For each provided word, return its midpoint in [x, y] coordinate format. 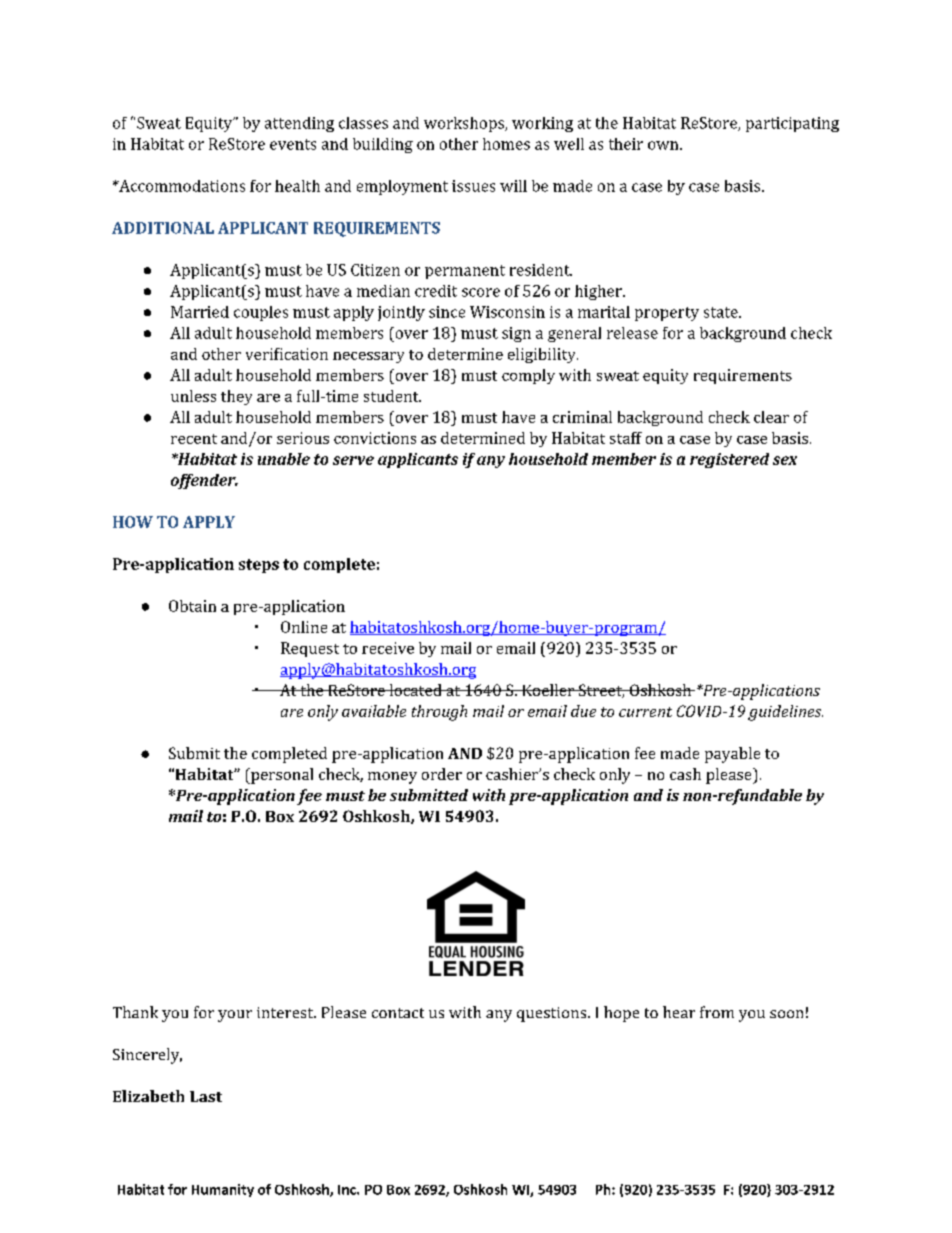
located [415, 690]
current [645, 712]
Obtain [192, 606]
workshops [465, 124]
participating [792, 124]
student [392, 396]
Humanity [223, 1190]
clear [771, 417]
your [235, 1016]
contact [398, 1013]
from [717, 1012]
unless [193, 396]
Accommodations [181, 186]
